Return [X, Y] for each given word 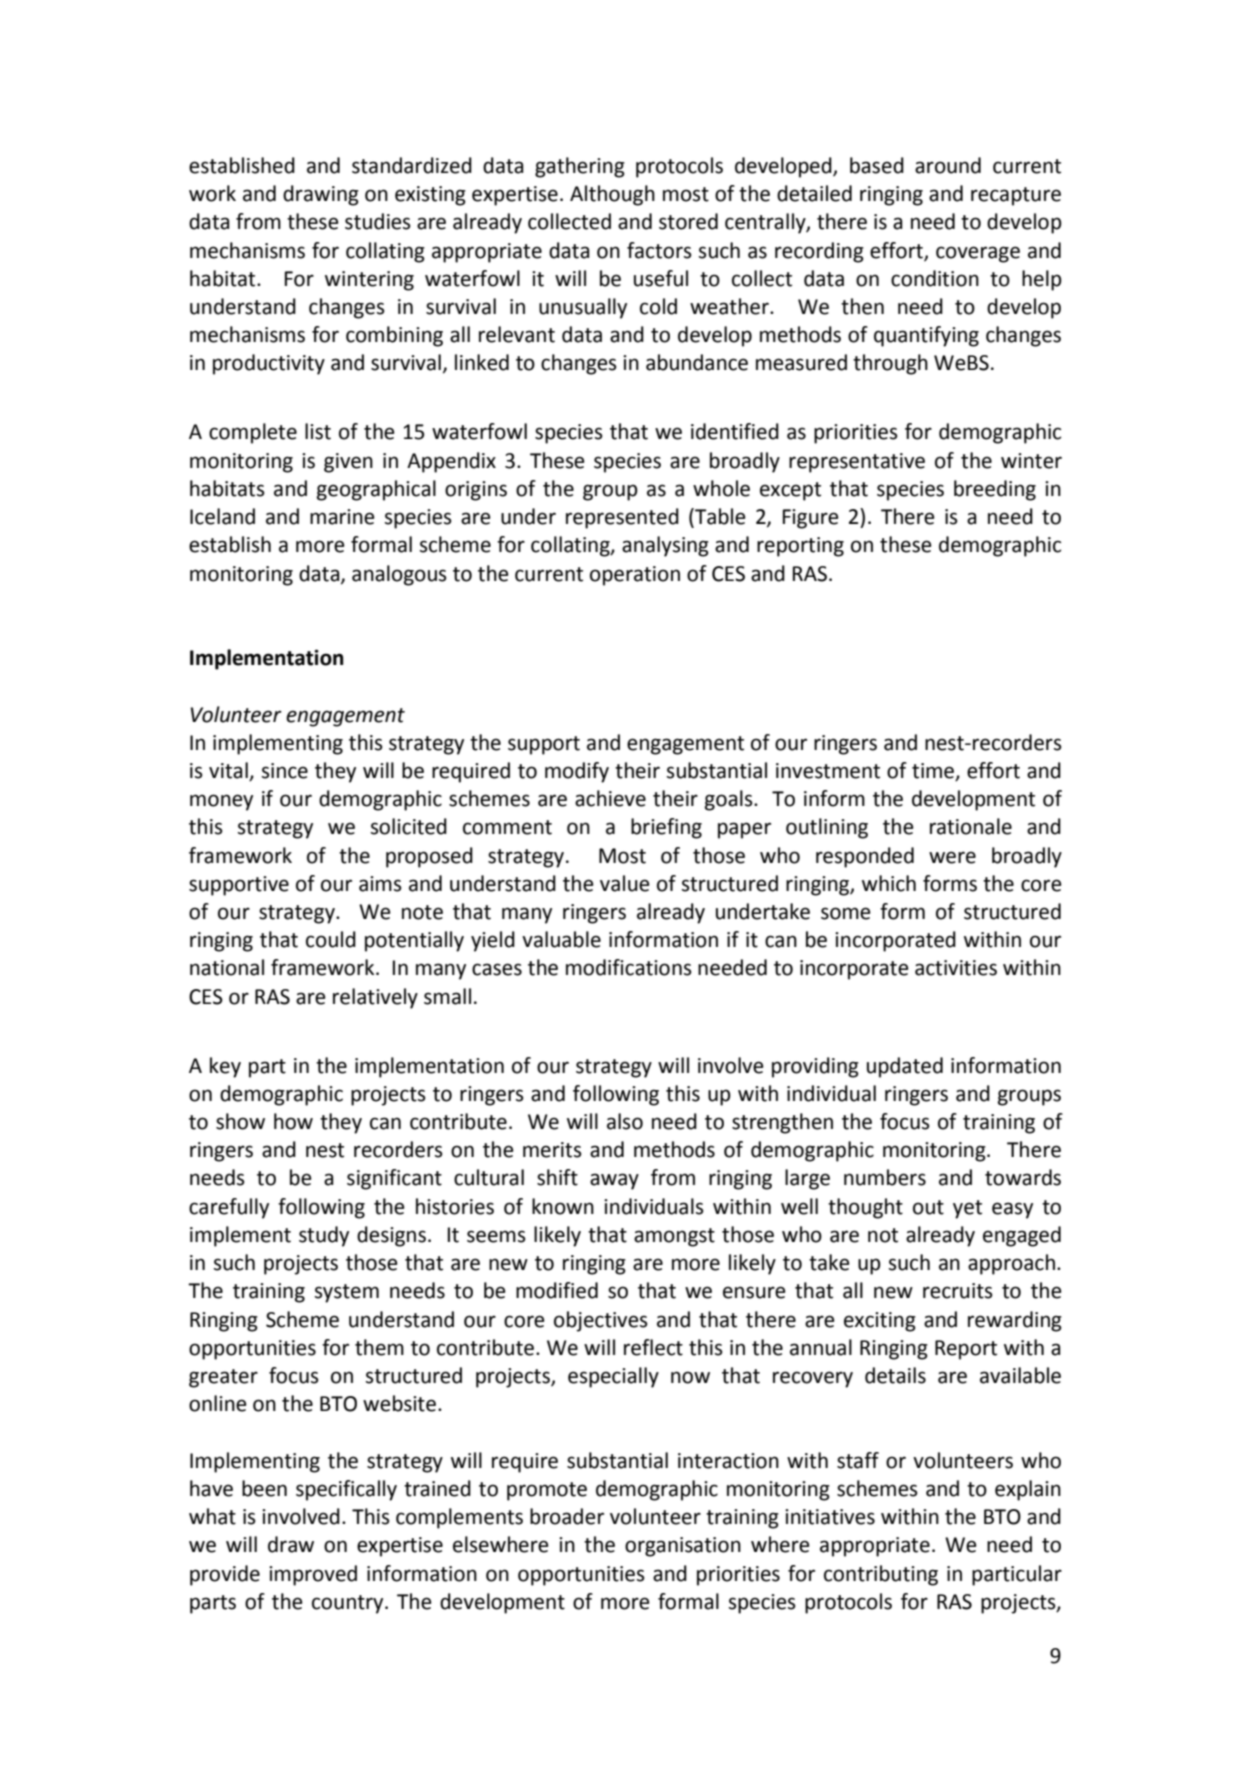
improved [313, 1575]
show [240, 1121]
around [948, 165]
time [934, 772]
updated [905, 1067]
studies [378, 221]
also [625, 1121]
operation [635, 576]
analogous [399, 575]
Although [612, 195]
